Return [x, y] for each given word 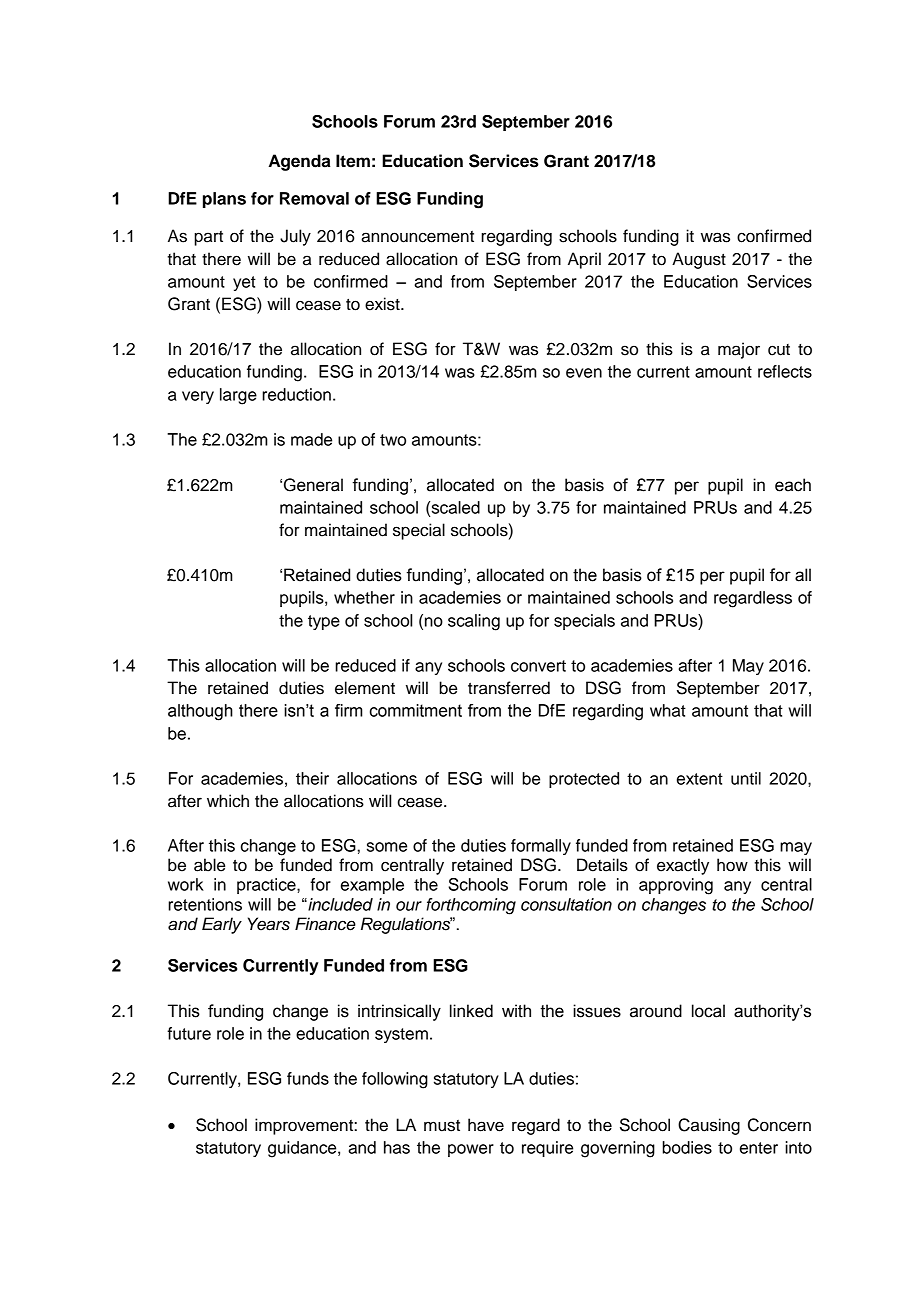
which [228, 801]
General [313, 485]
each [793, 485]
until [746, 778]
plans [224, 200]
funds [308, 1078]
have [486, 1125]
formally [541, 847]
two [393, 440]
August [699, 260]
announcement [417, 237]
